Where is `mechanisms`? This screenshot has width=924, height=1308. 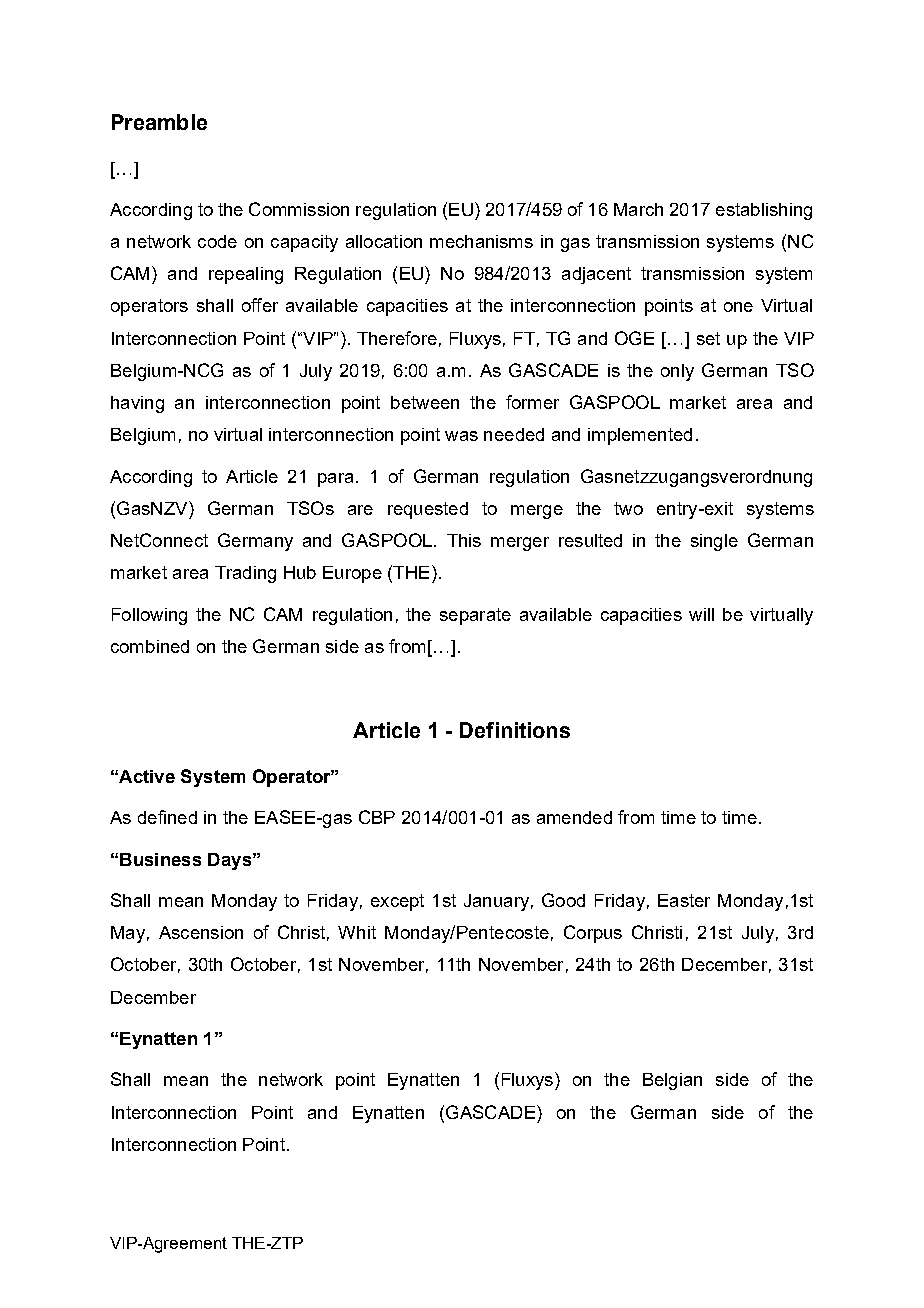 mechanisms is located at coordinates (481, 241).
